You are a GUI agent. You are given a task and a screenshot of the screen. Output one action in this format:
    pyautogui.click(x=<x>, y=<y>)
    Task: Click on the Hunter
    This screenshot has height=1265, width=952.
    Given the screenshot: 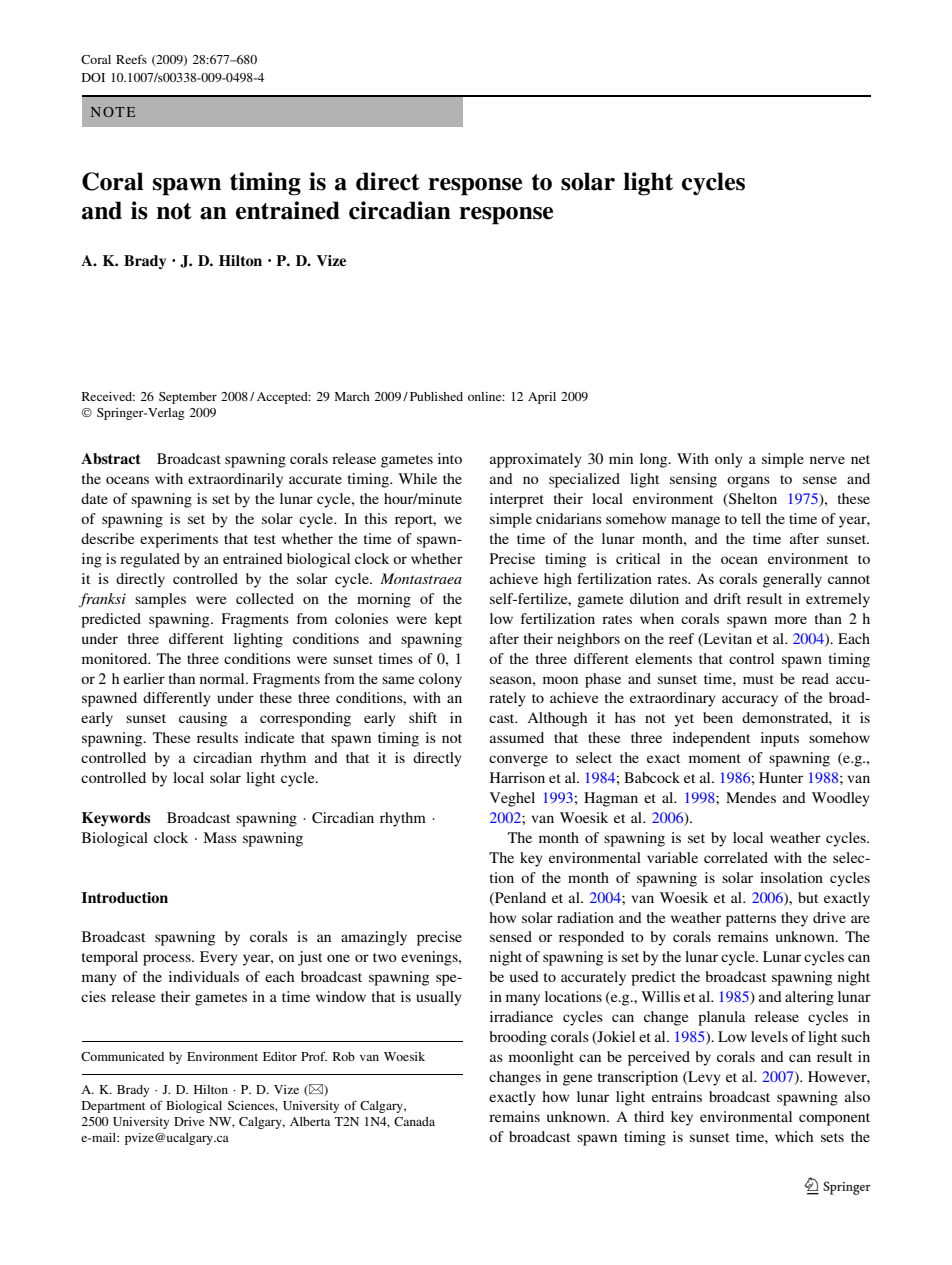 What is the action you would take?
    pyautogui.click(x=781, y=777)
